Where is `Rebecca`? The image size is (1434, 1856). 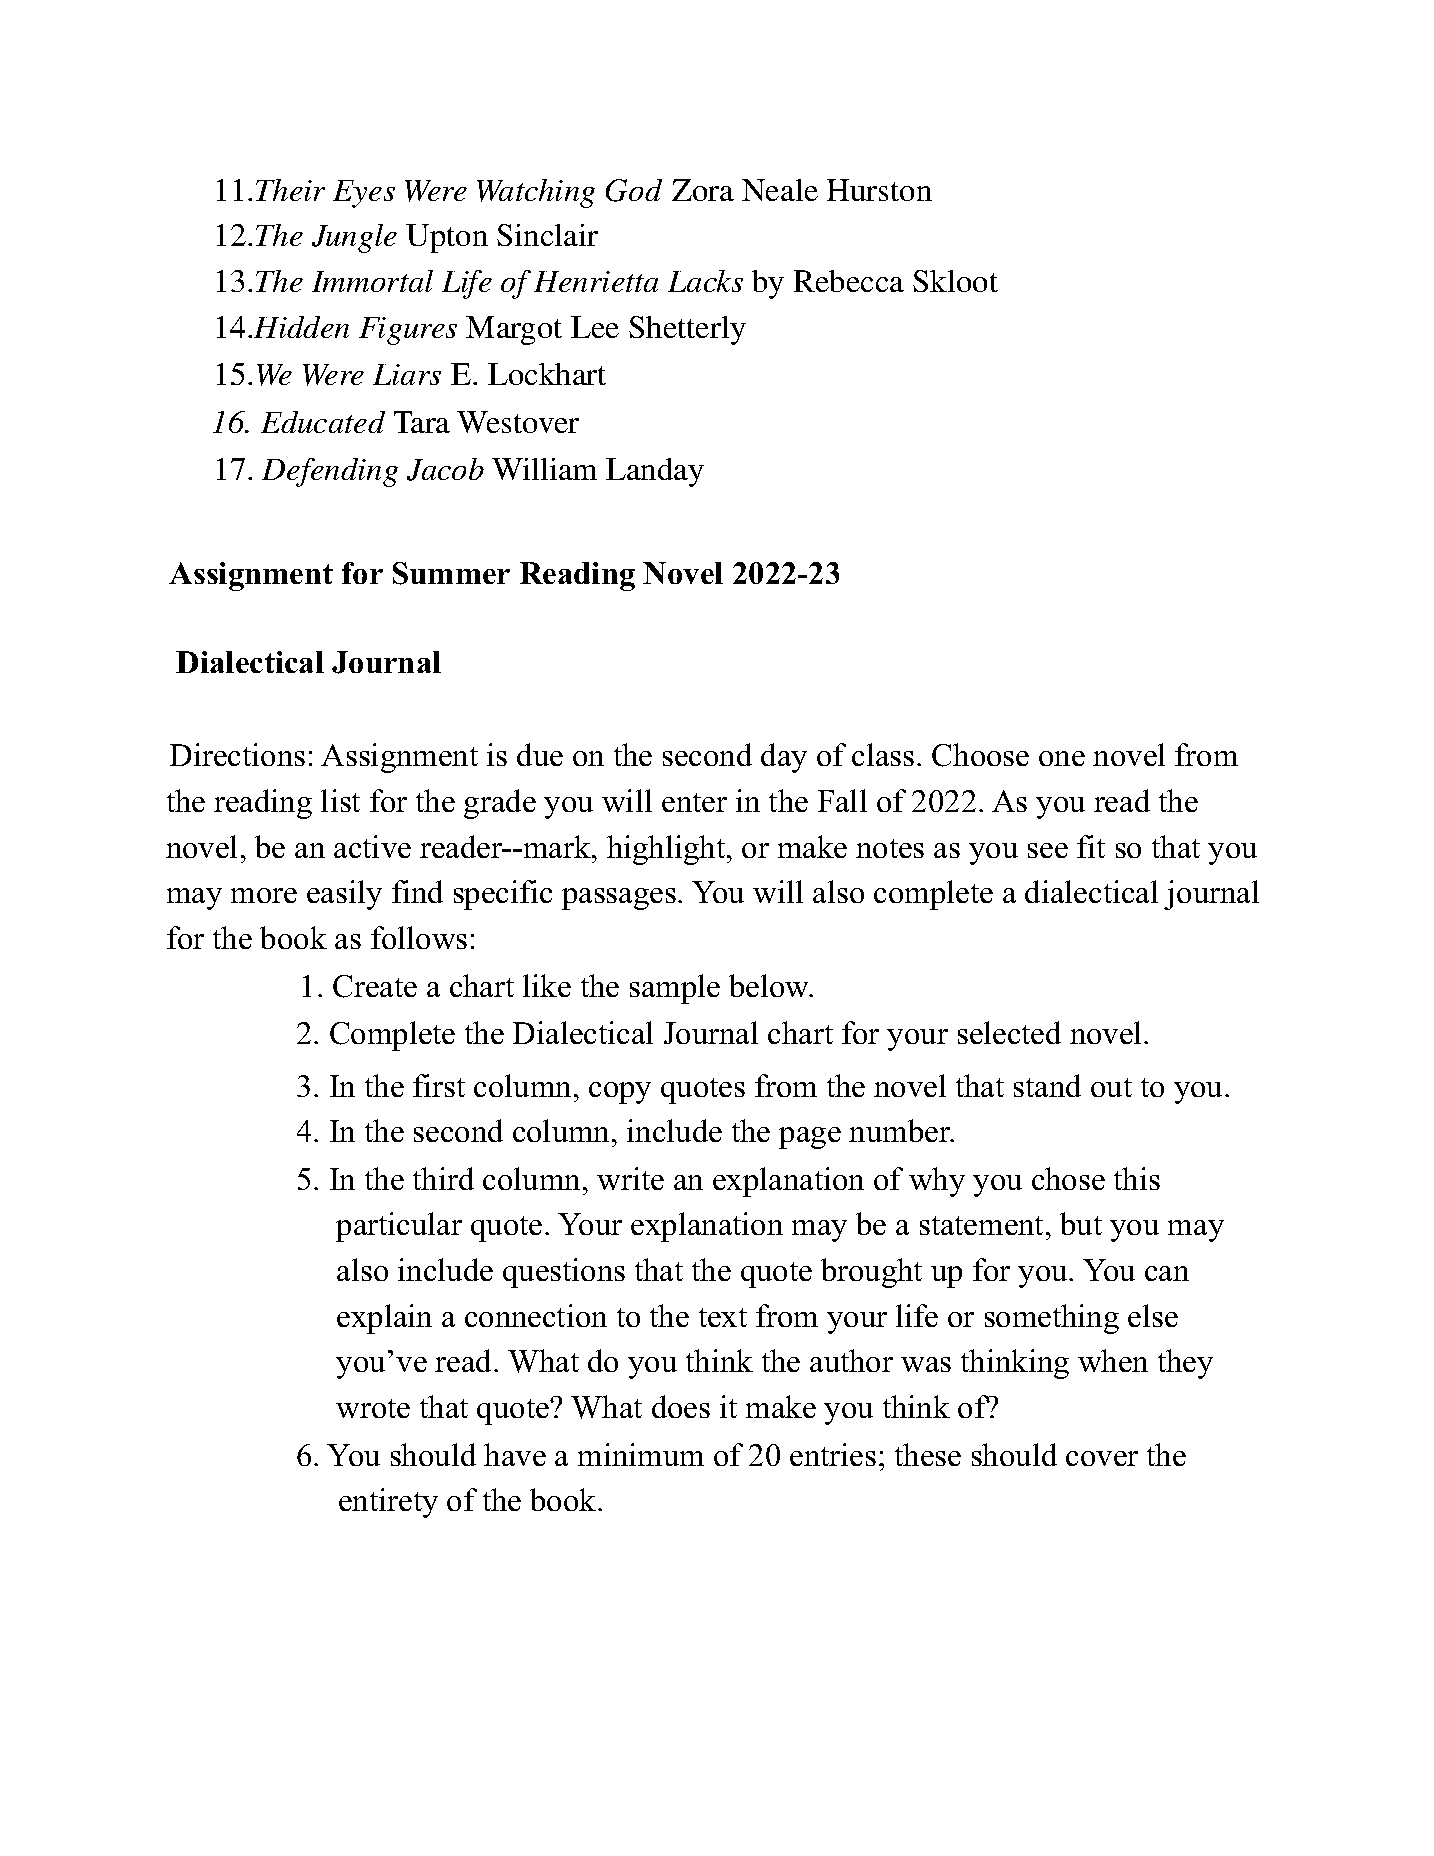
Rebecca is located at coordinates (849, 281).
